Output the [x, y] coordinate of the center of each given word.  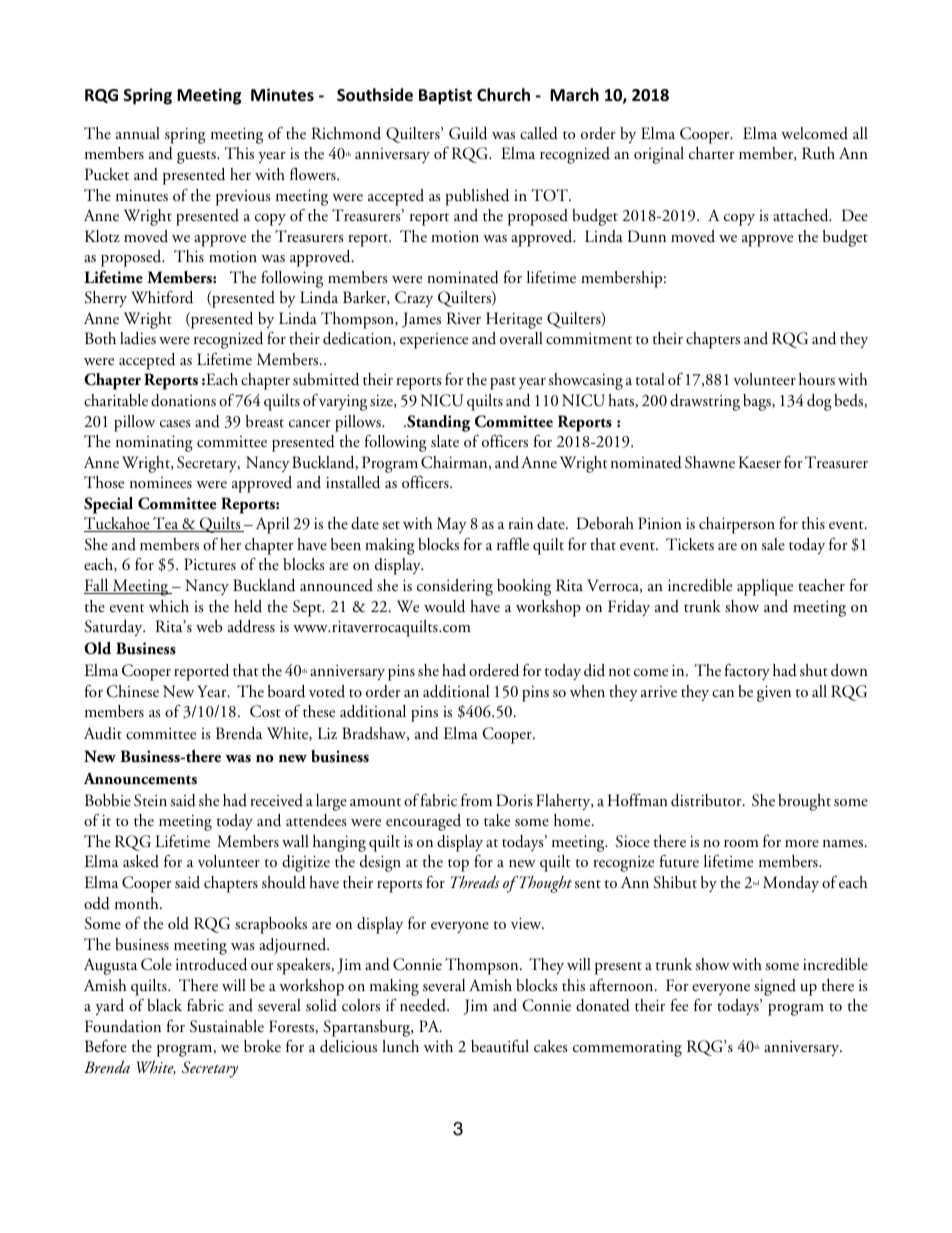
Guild [468, 133]
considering [455, 587]
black [164, 1005]
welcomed [814, 133]
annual [138, 133]
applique [765, 587]
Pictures [210, 564]
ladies [138, 338]
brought [804, 802]
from [476, 799]
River [463, 318]
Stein [150, 800]
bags [758, 402]
